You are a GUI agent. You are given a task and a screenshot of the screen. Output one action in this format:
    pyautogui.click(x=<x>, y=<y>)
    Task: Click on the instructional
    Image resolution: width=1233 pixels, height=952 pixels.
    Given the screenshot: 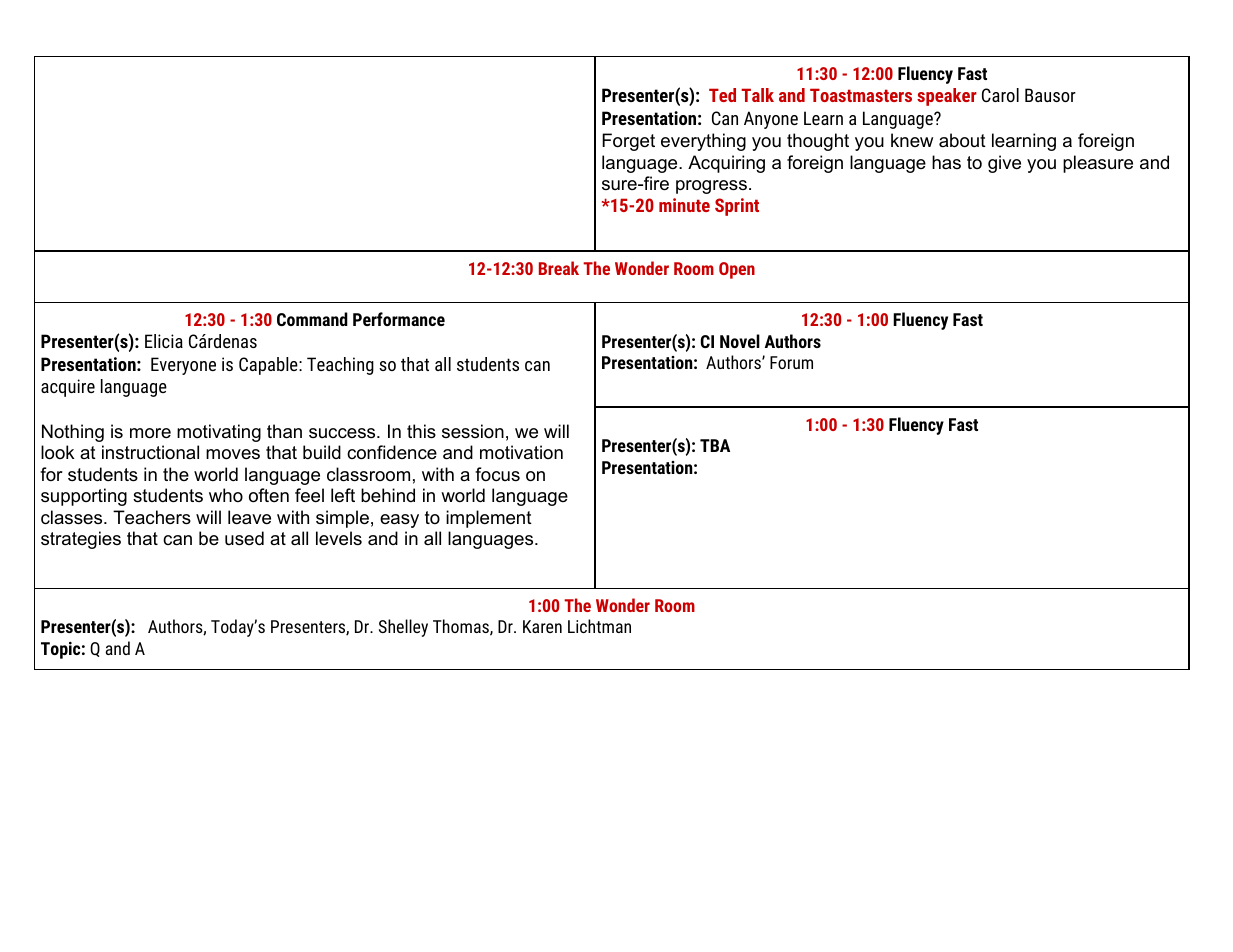 What is the action you would take?
    pyautogui.click(x=150, y=452)
